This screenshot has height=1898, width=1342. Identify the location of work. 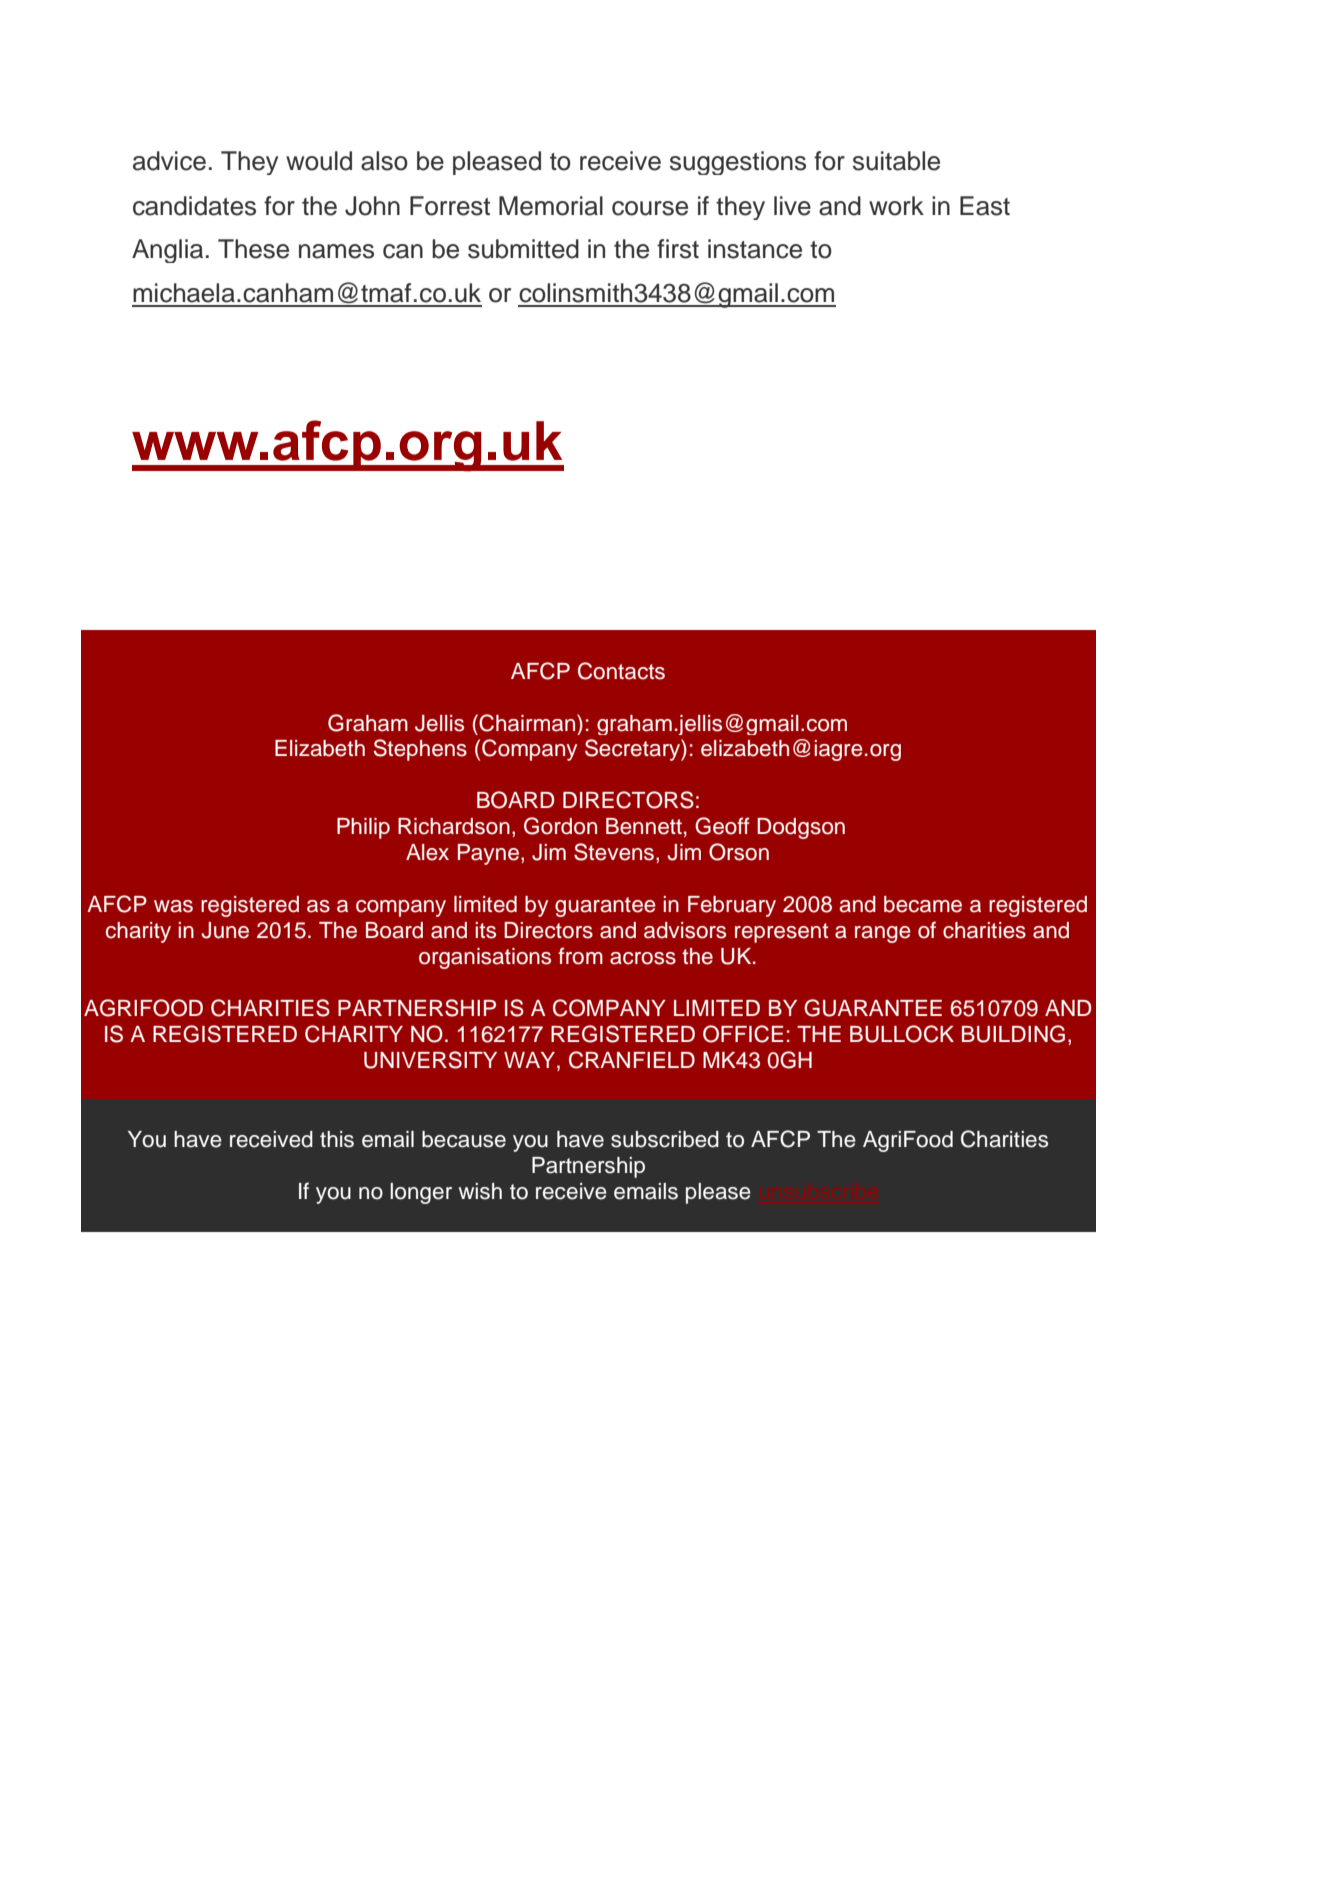
(896, 206).
